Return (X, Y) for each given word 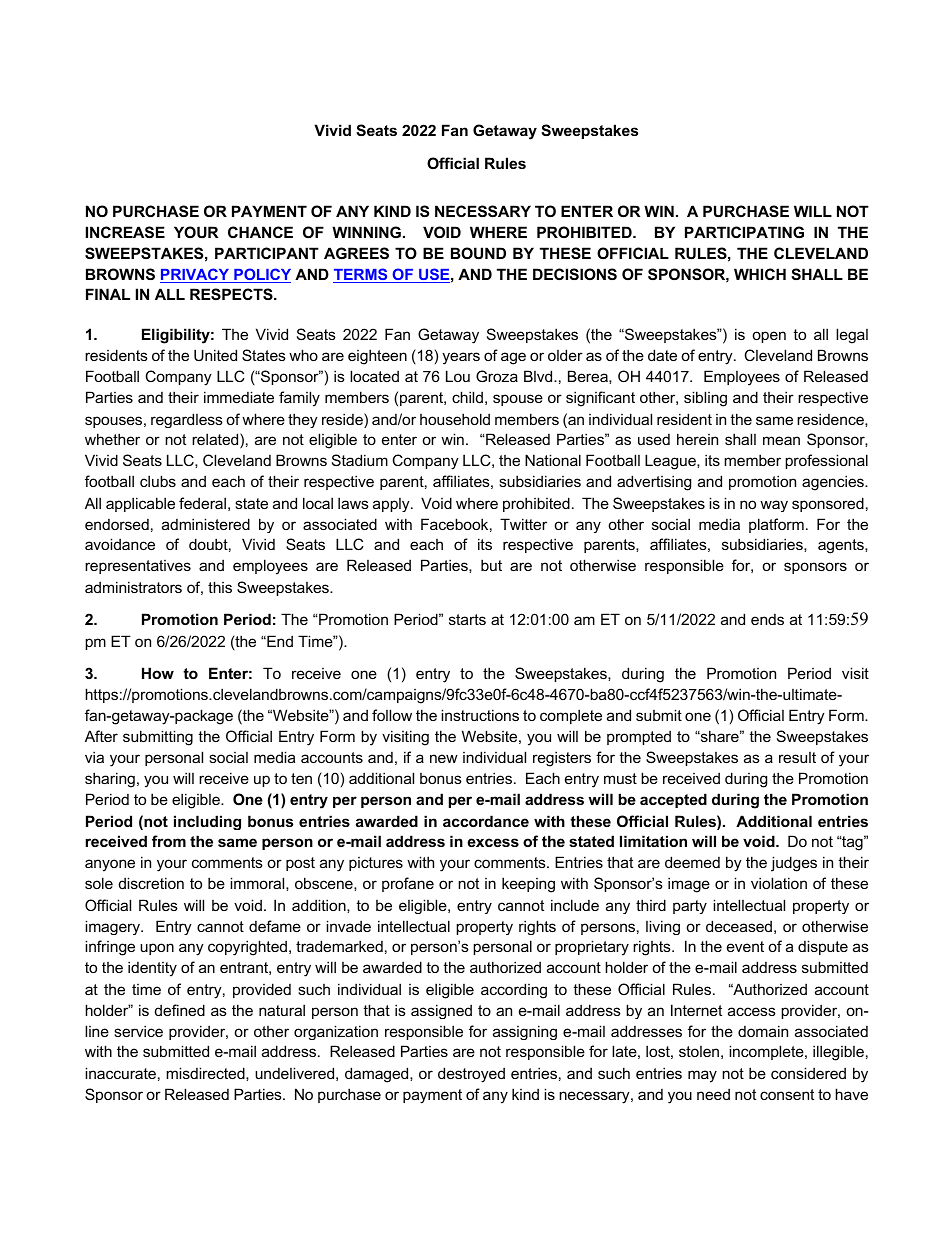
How (158, 673)
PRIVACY (196, 275)
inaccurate (120, 1073)
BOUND (478, 253)
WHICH (760, 274)
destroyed (471, 1075)
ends (767, 619)
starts (467, 619)
